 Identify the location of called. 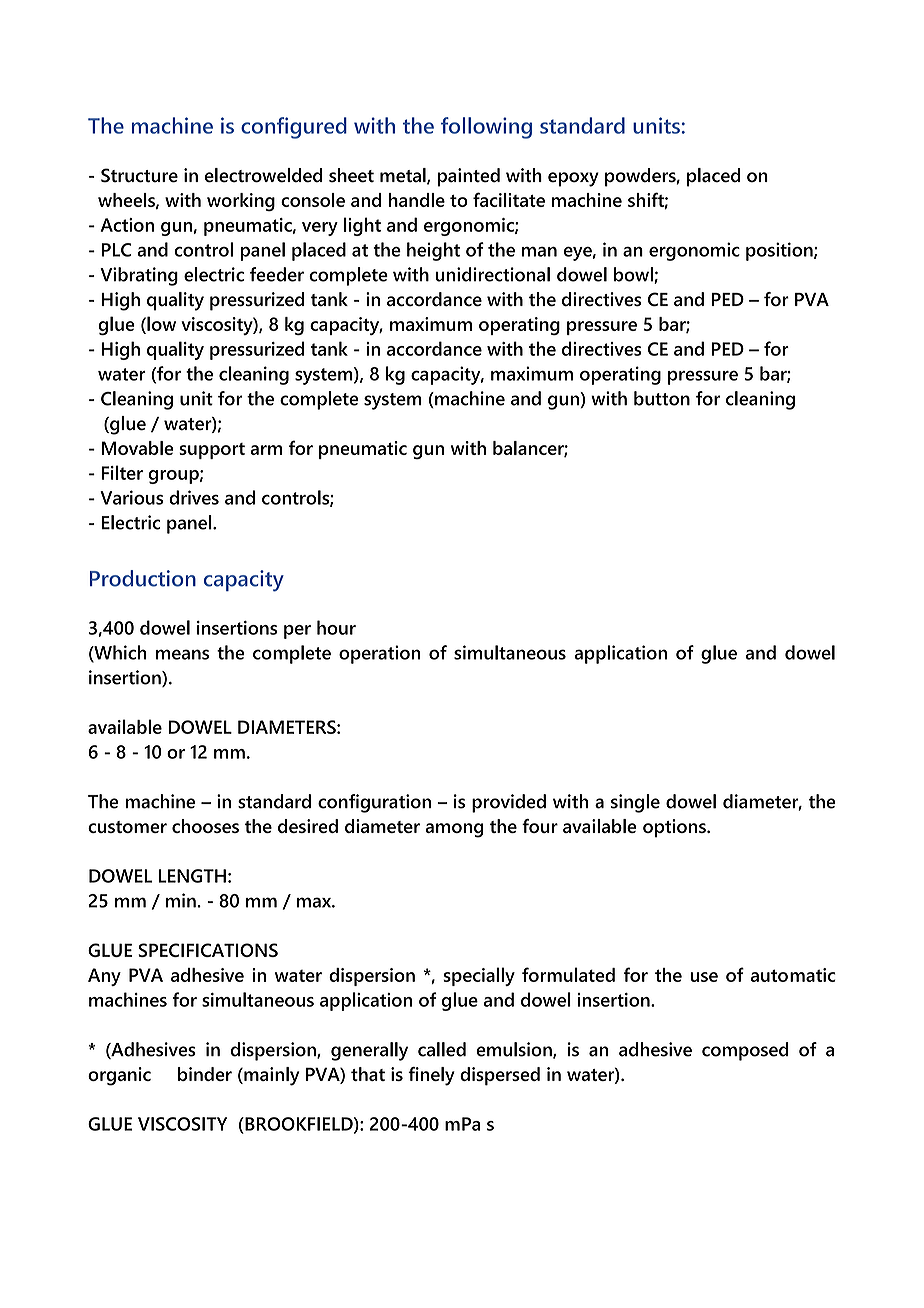
(442, 1049).
